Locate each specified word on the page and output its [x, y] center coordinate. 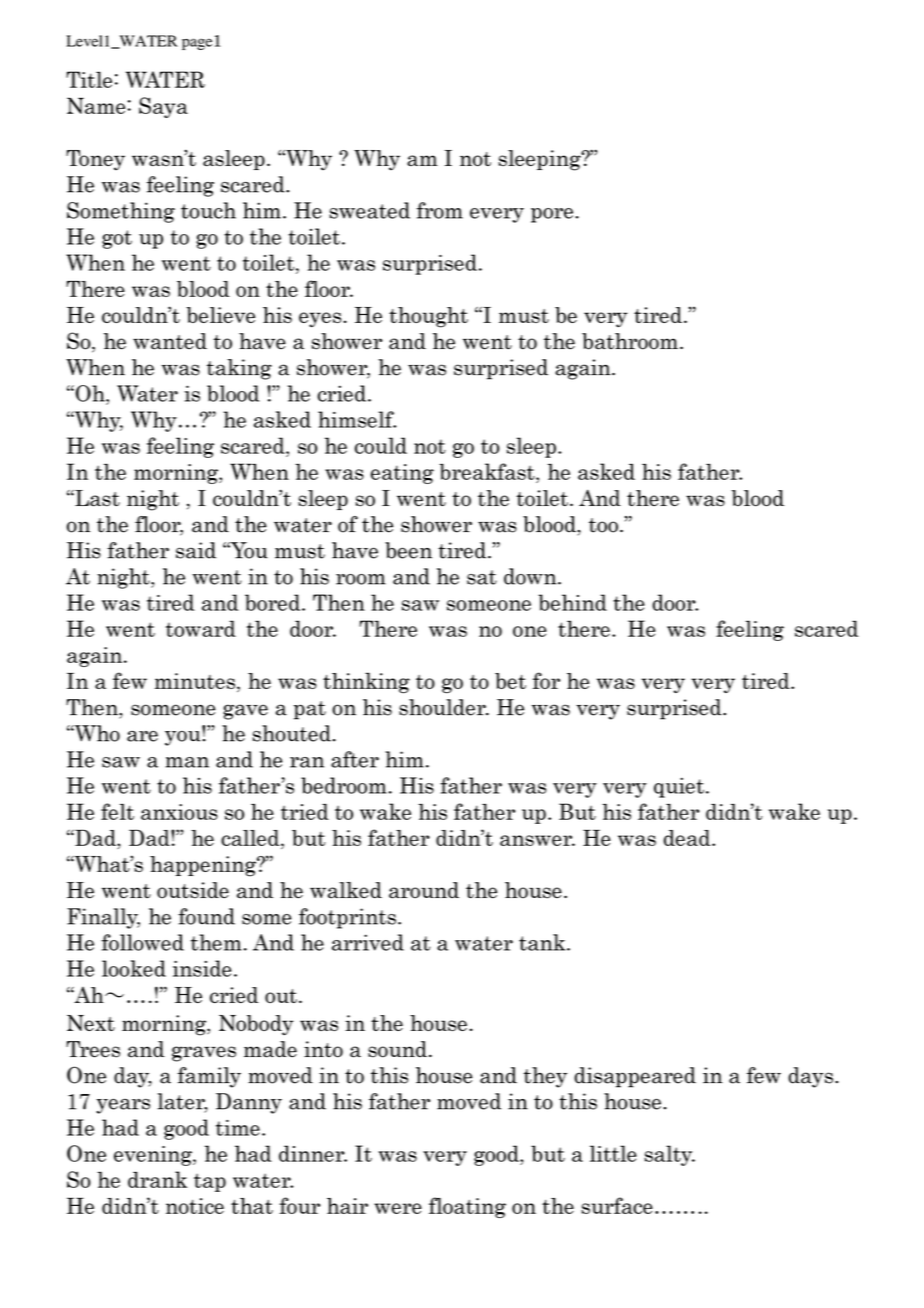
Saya [163, 107]
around [424, 890]
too [603, 525]
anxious [179, 812]
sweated [369, 210]
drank [157, 1179]
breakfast [488, 471]
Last [96, 498]
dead [688, 838]
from [440, 210]
